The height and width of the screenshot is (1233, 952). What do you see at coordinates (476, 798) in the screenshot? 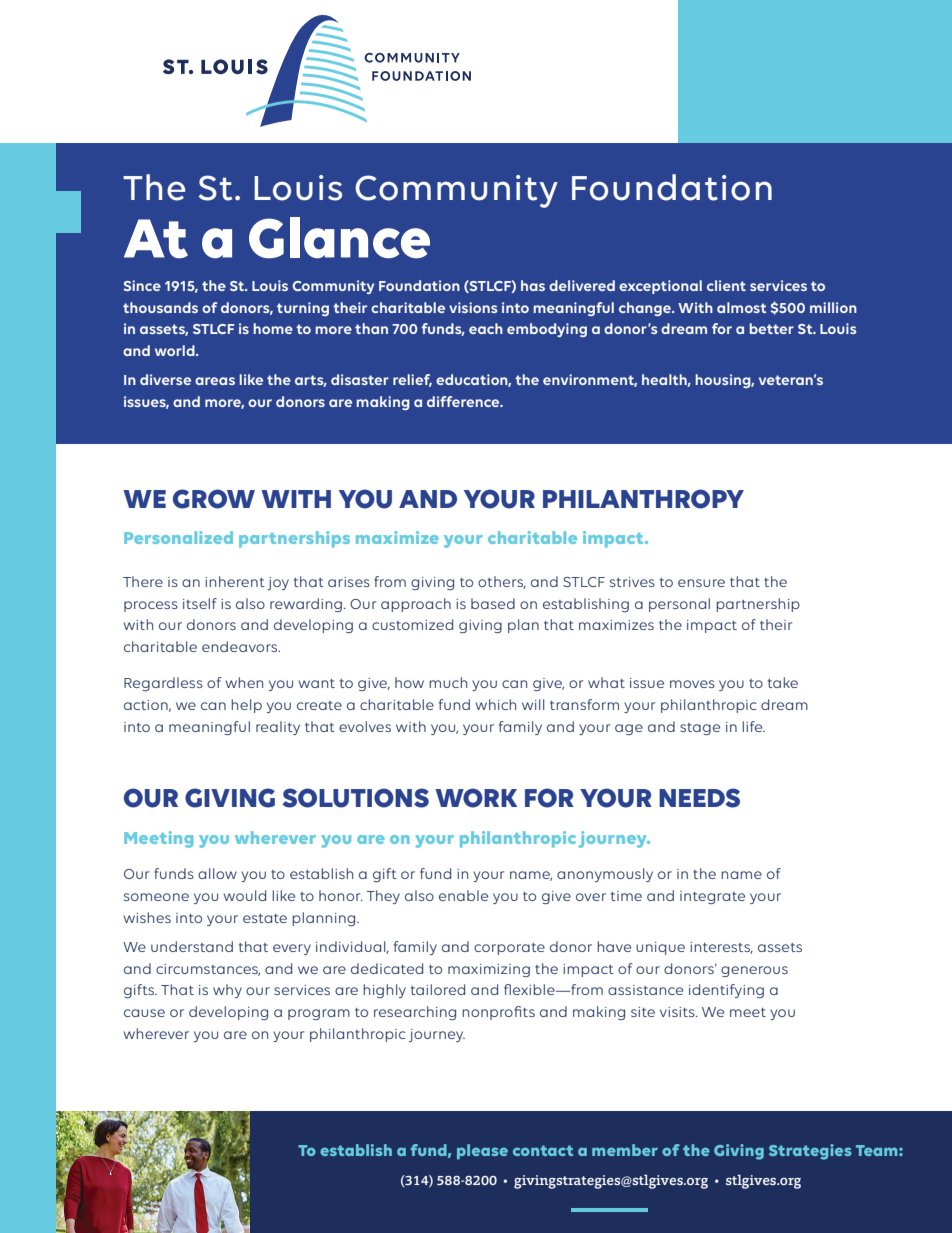
I see `WORK` at bounding box center [476, 798].
